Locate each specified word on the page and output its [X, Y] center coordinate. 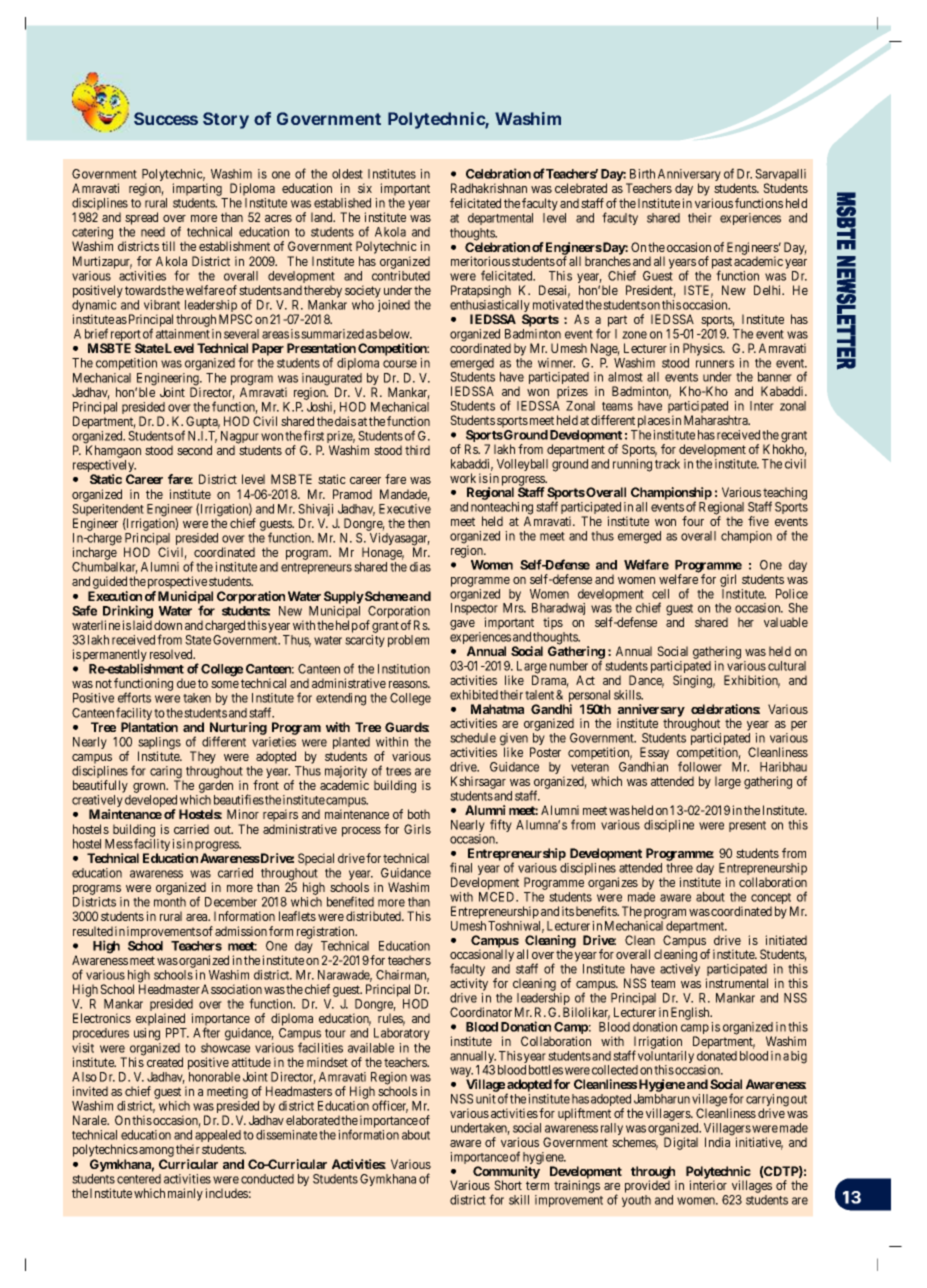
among [156, 1153]
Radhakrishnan [489, 188]
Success [166, 118]
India [717, 1142]
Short [508, 1185]
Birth [642, 174]
